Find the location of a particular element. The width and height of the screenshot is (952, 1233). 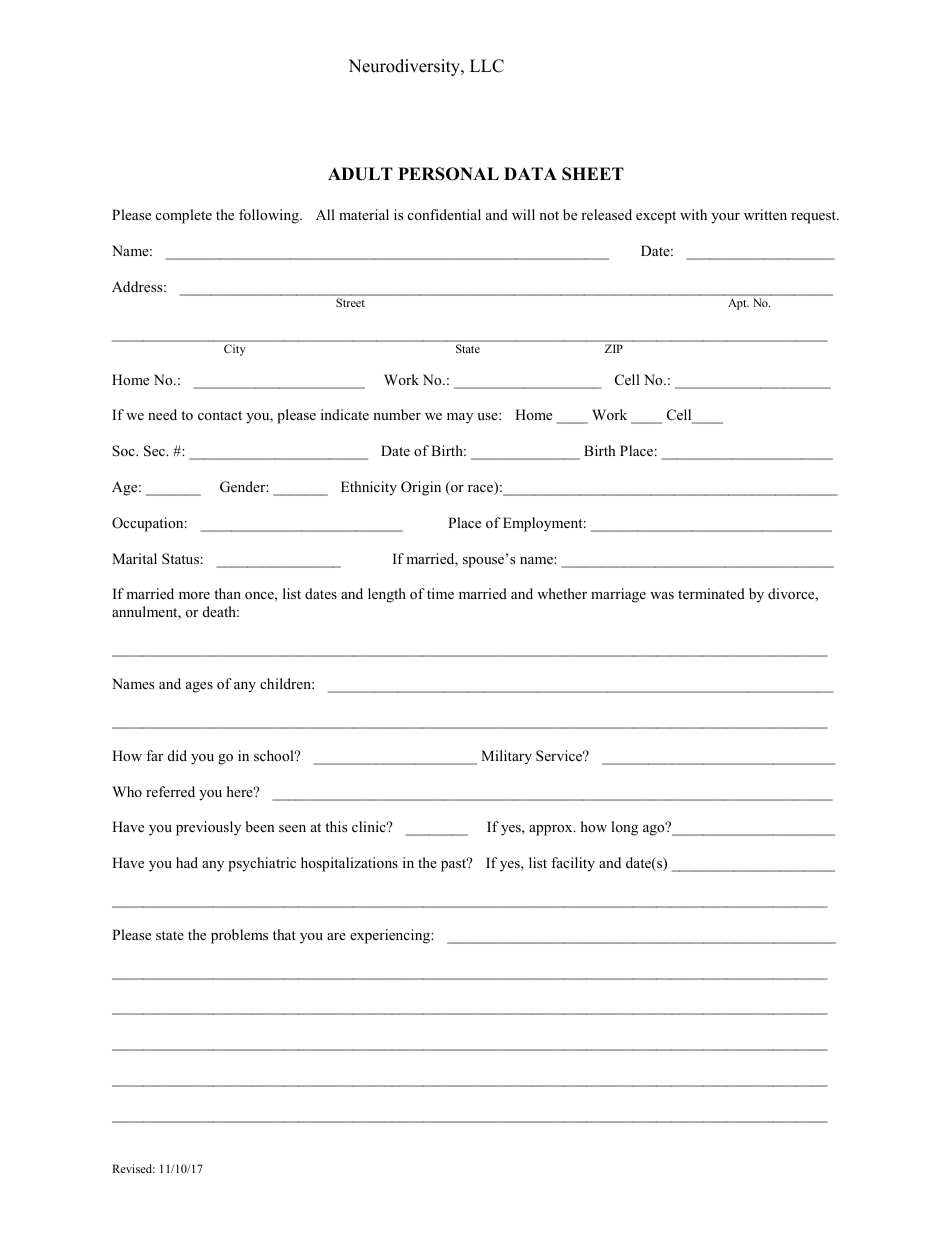

confidential is located at coordinates (444, 214).
